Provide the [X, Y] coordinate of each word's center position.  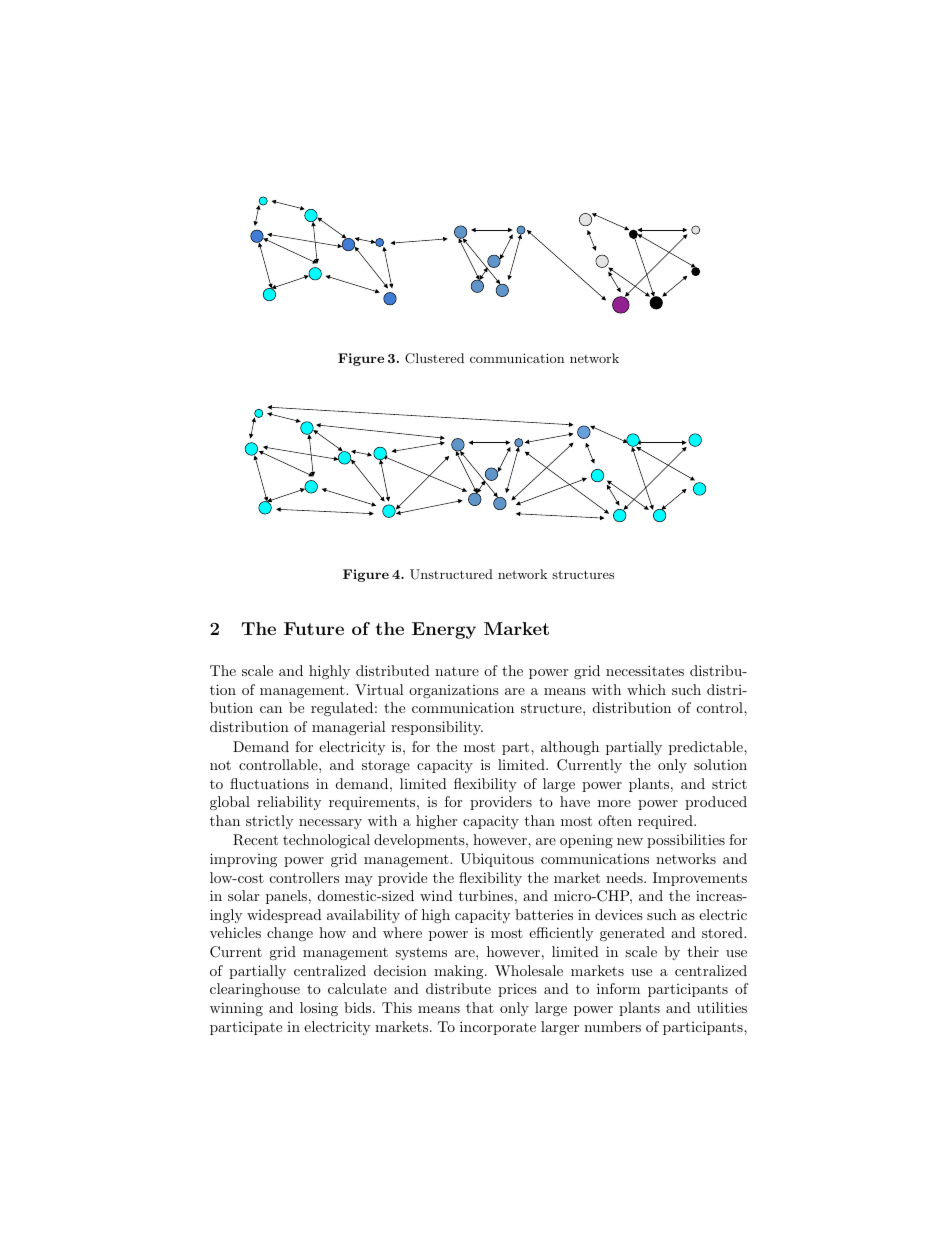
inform [618, 988]
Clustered [434, 358]
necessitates [645, 670]
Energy [444, 630]
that [480, 1007]
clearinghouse [255, 990]
